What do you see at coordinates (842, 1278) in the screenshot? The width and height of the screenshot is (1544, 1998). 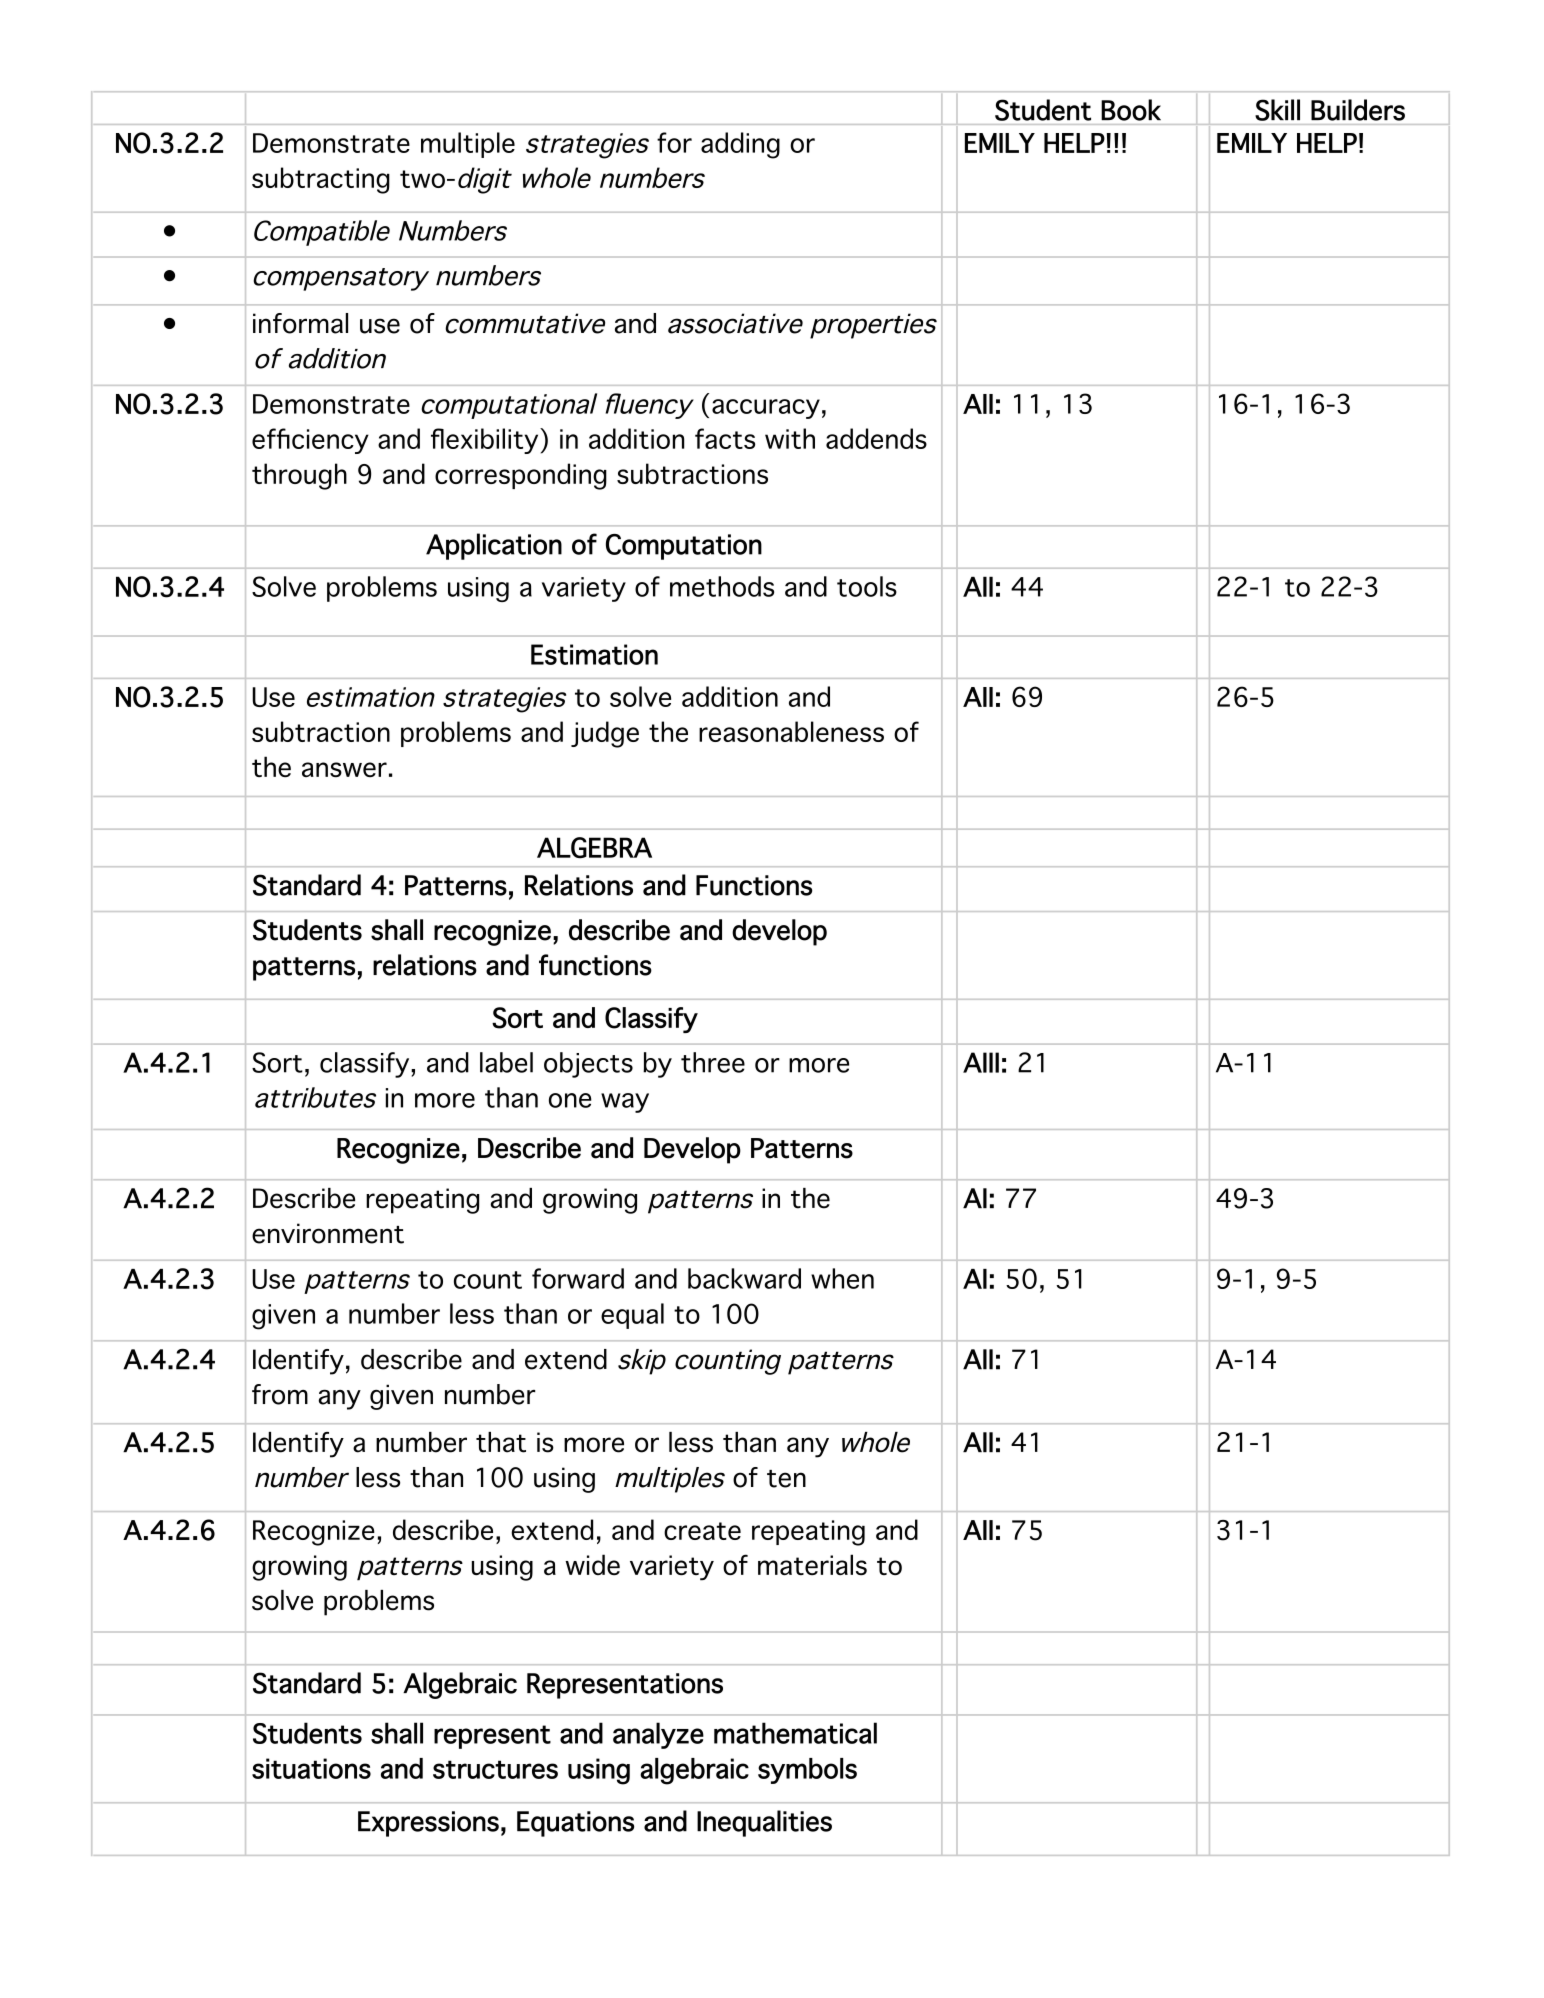 I see `when` at bounding box center [842, 1278].
